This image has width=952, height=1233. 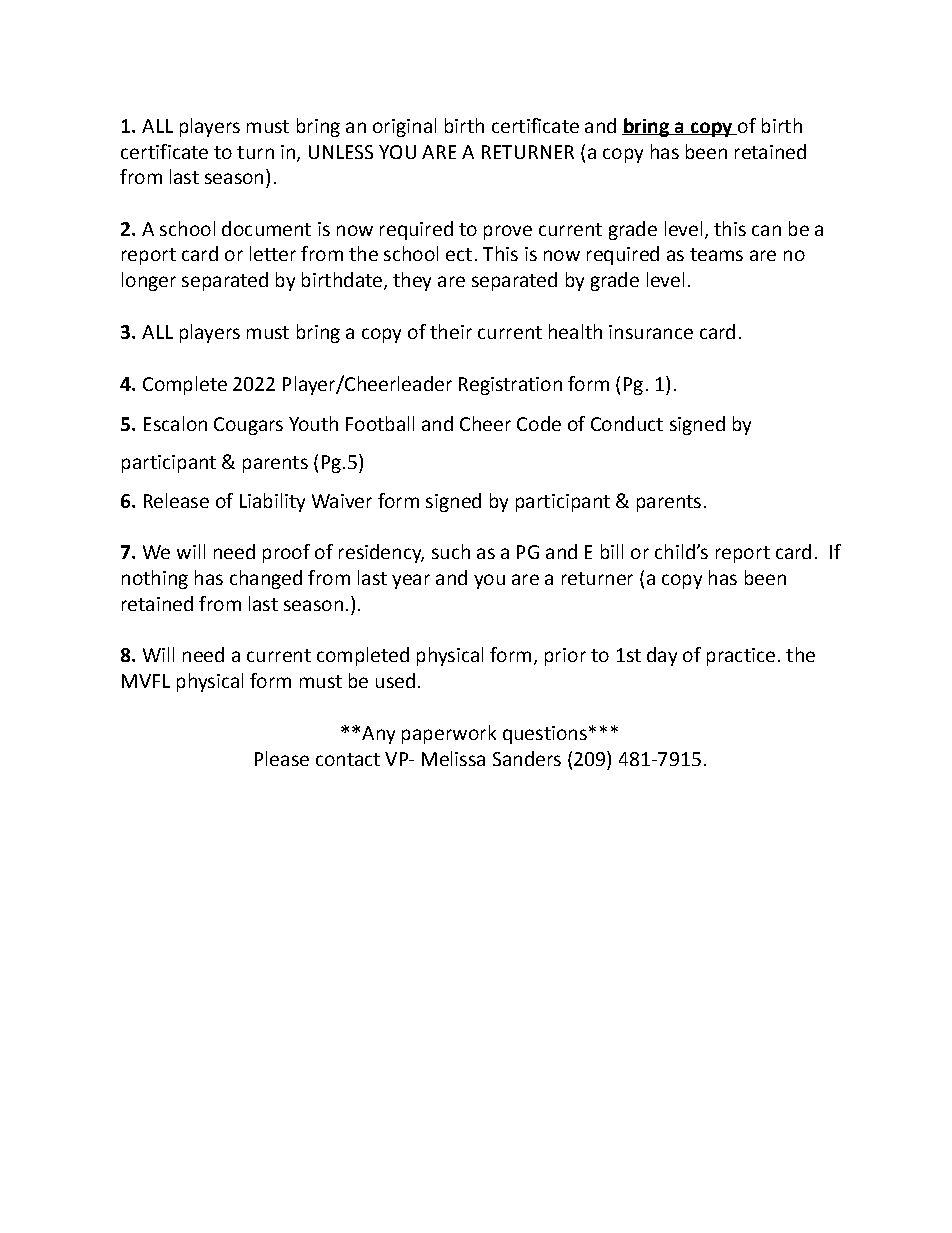 What do you see at coordinates (545, 735) in the image?
I see `questions` at bounding box center [545, 735].
